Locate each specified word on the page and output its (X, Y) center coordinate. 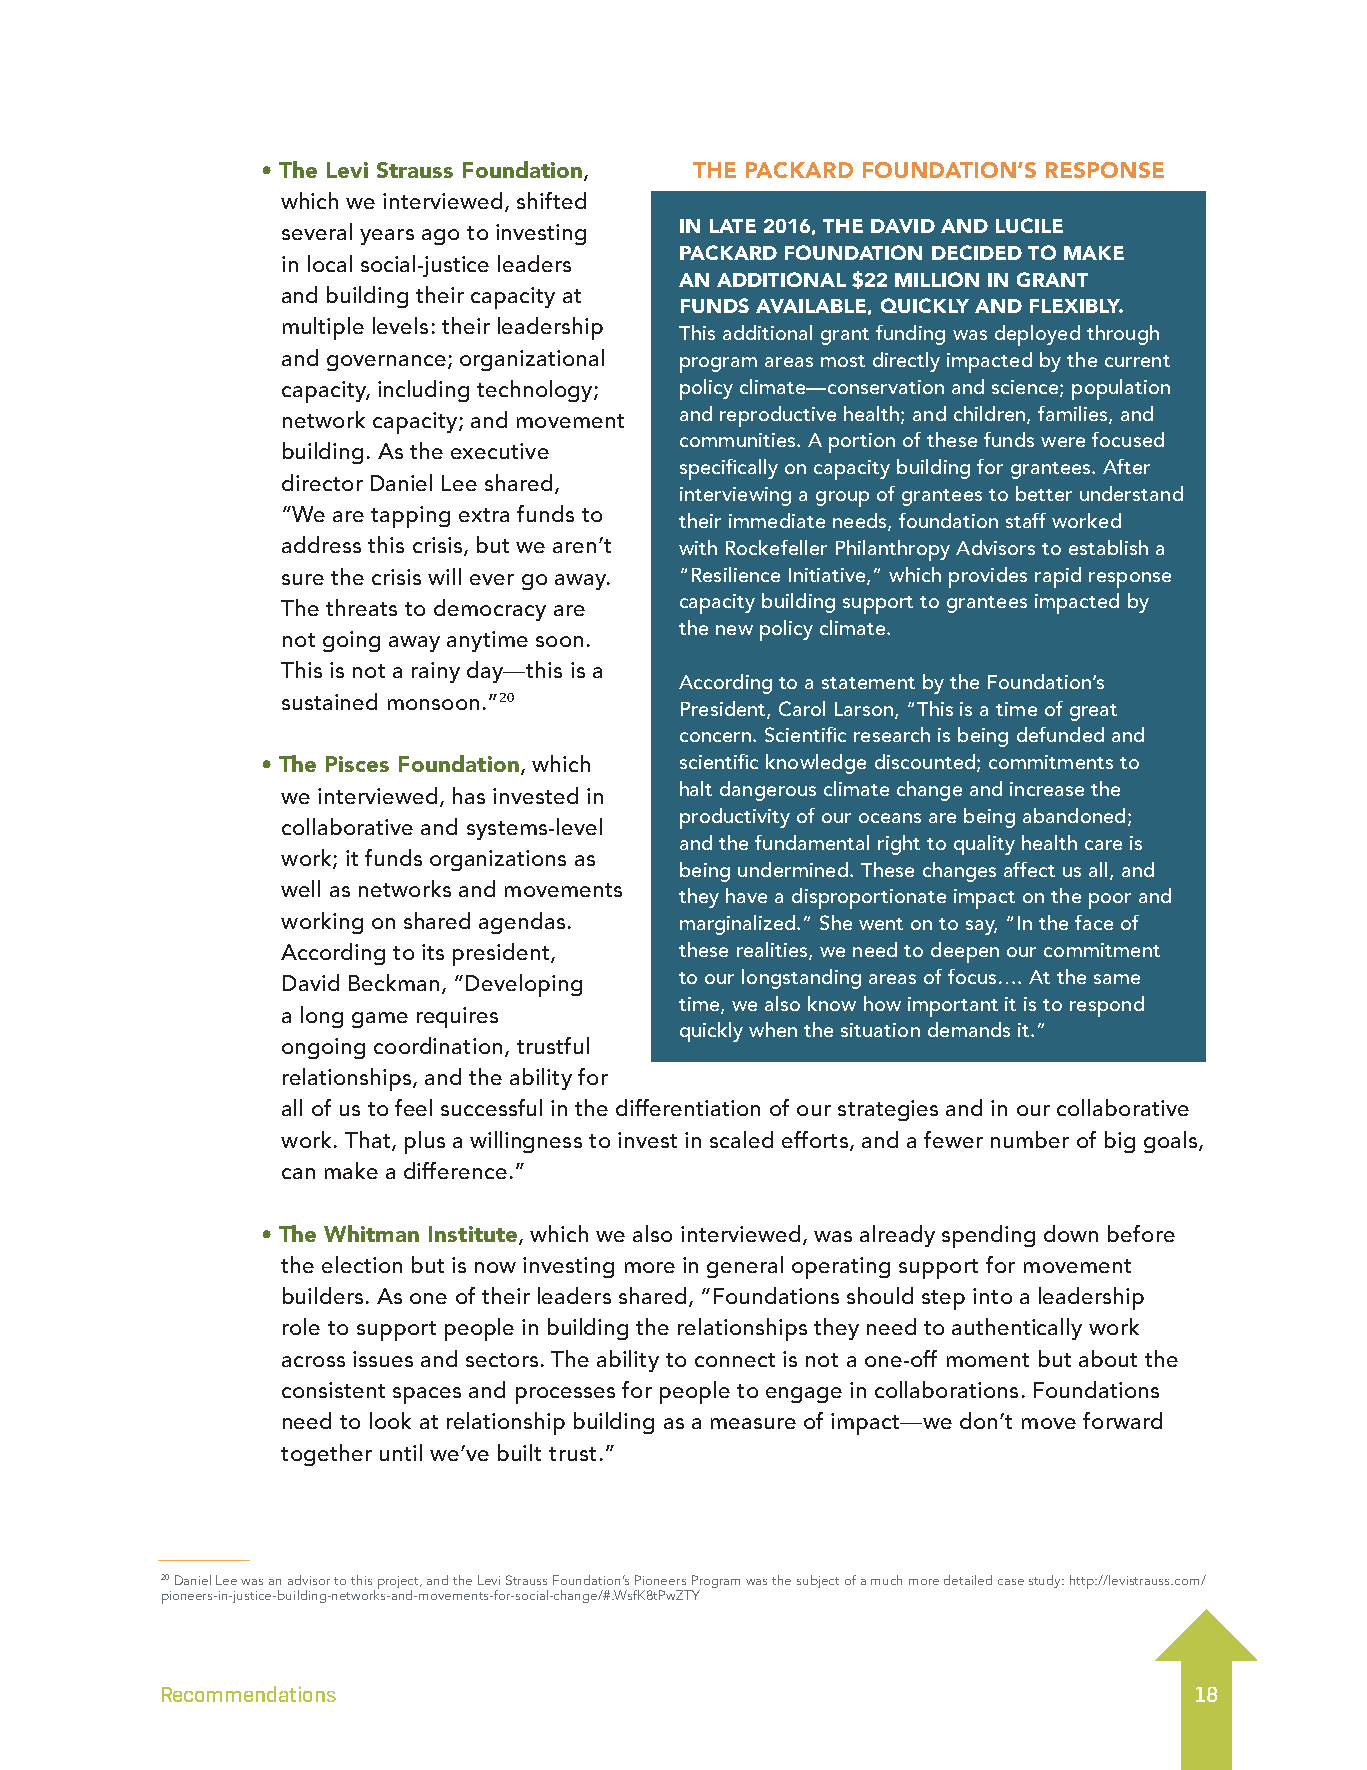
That (369, 1140)
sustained (329, 701)
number (1030, 1139)
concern (715, 737)
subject (818, 1581)
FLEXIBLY (1076, 306)
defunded (1060, 734)
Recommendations (249, 1694)
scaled (741, 1139)
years (387, 237)
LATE (733, 226)
